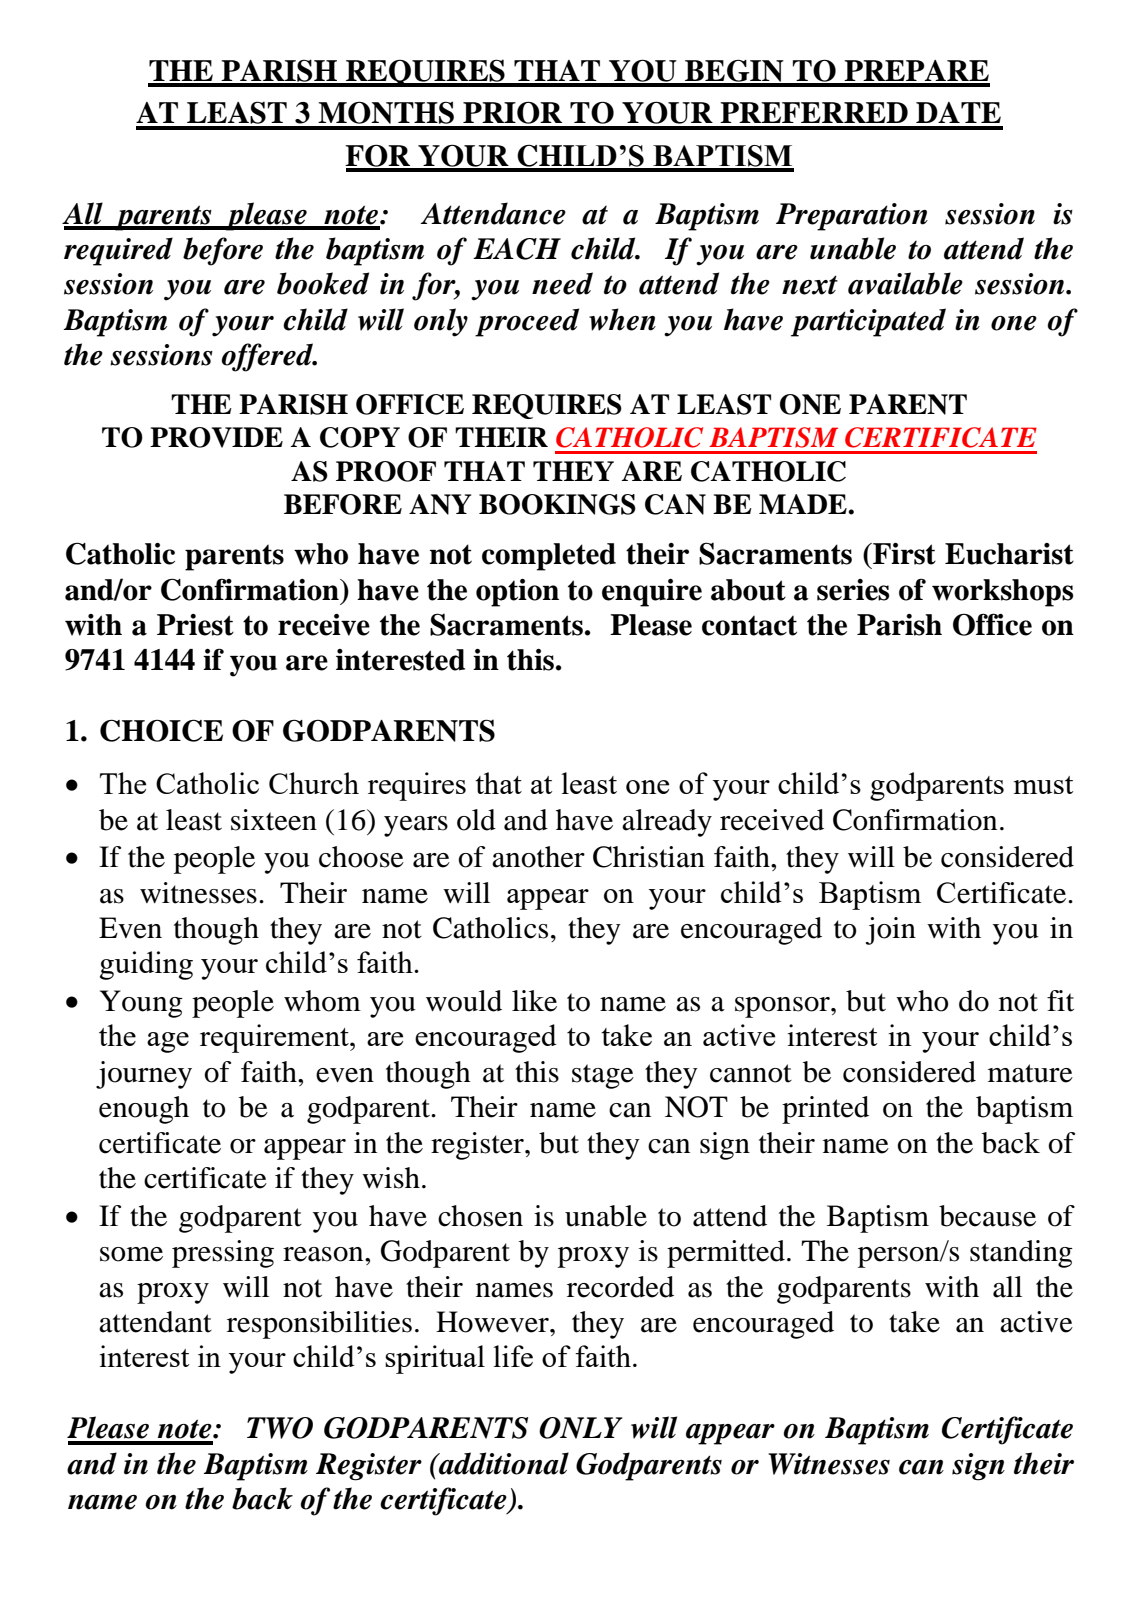  I want to click on TWO, so click(280, 1428).
